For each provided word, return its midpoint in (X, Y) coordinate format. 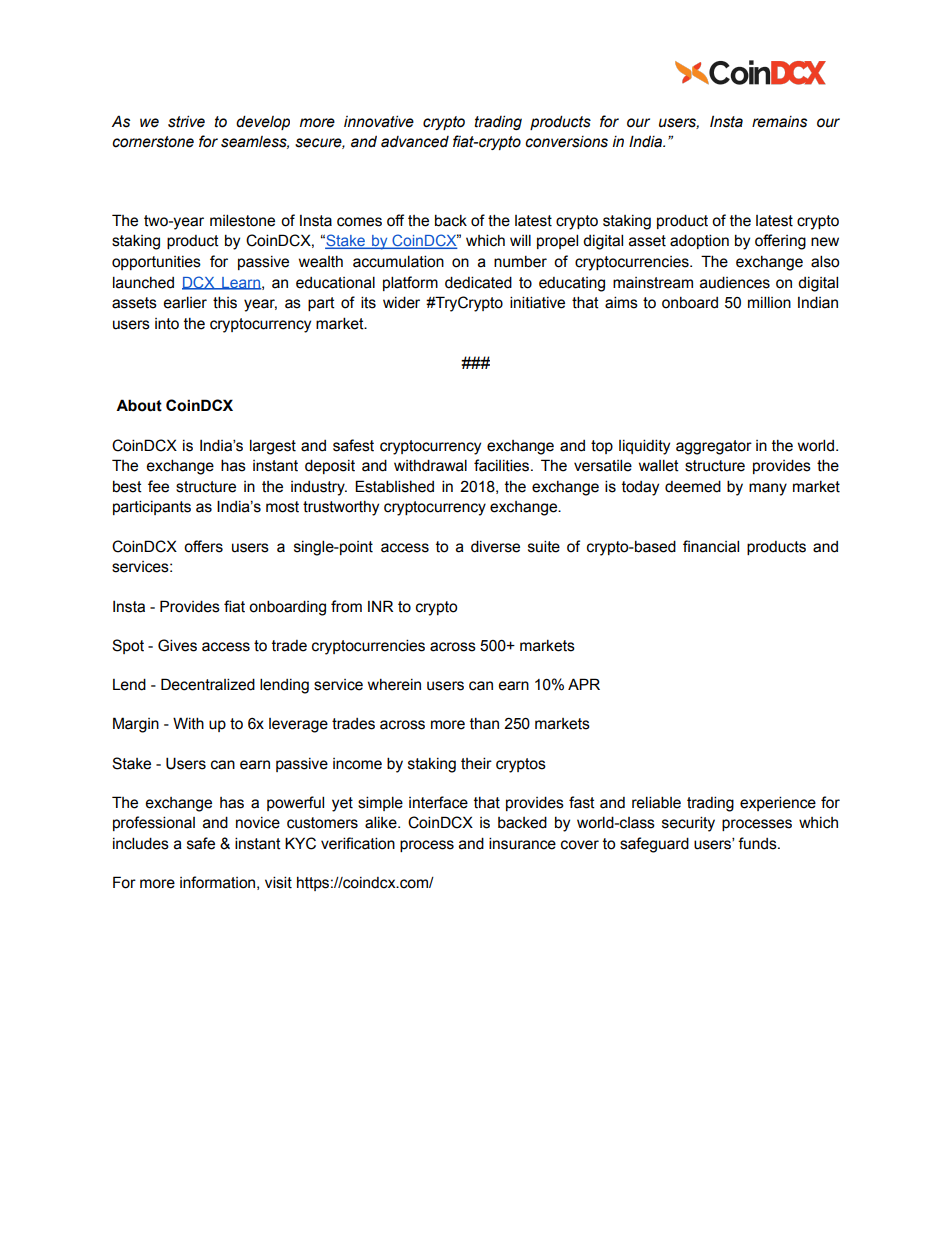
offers (203, 546)
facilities (503, 465)
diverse (495, 546)
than (484, 724)
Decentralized (208, 684)
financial (711, 546)
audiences (735, 282)
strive (186, 121)
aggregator (714, 447)
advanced (415, 142)
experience (778, 803)
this (225, 302)
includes (141, 843)
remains (779, 122)
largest (273, 447)
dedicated (478, 282)
